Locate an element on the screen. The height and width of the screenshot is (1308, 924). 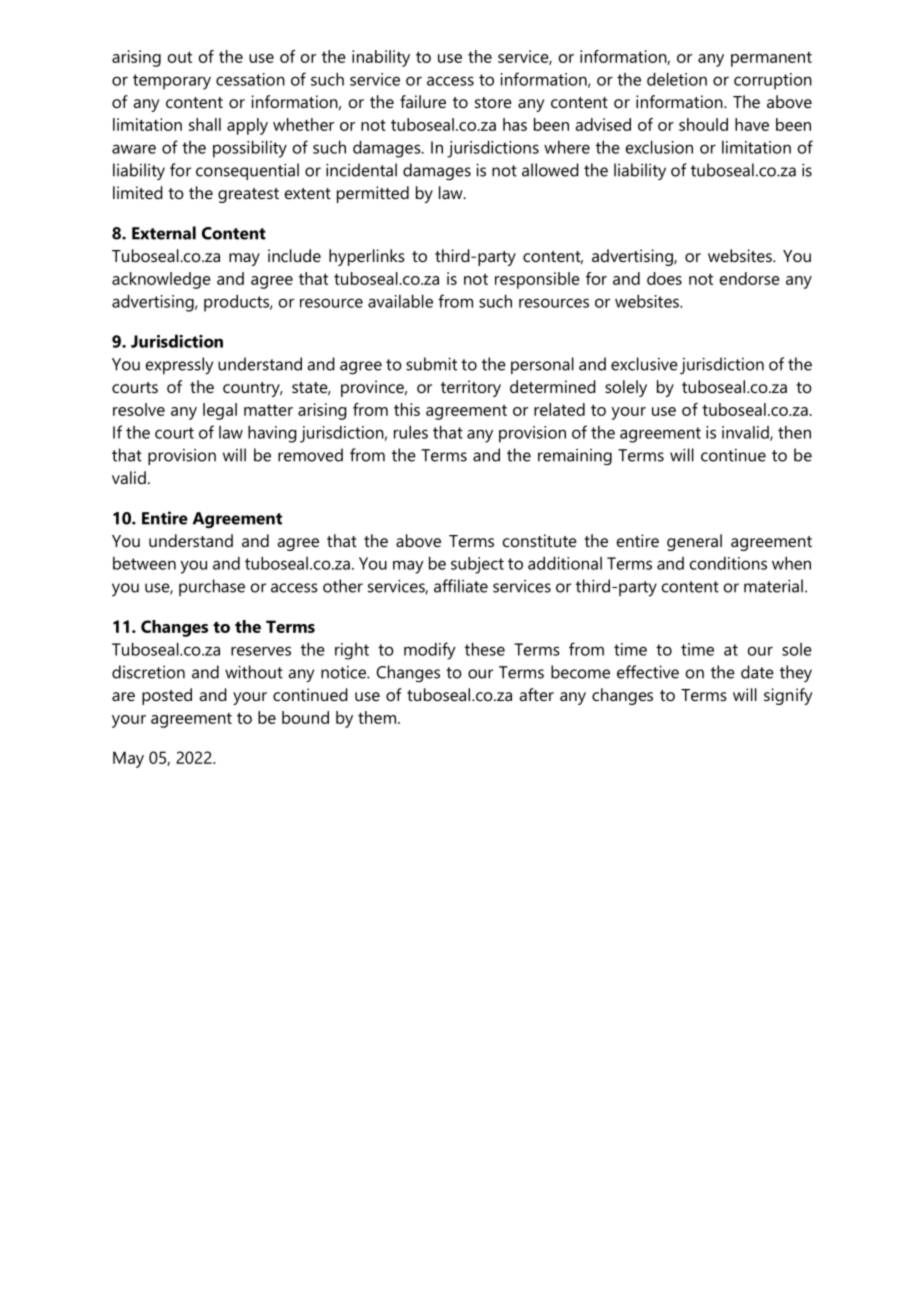
cessation is located at coordinates (250, 79).
